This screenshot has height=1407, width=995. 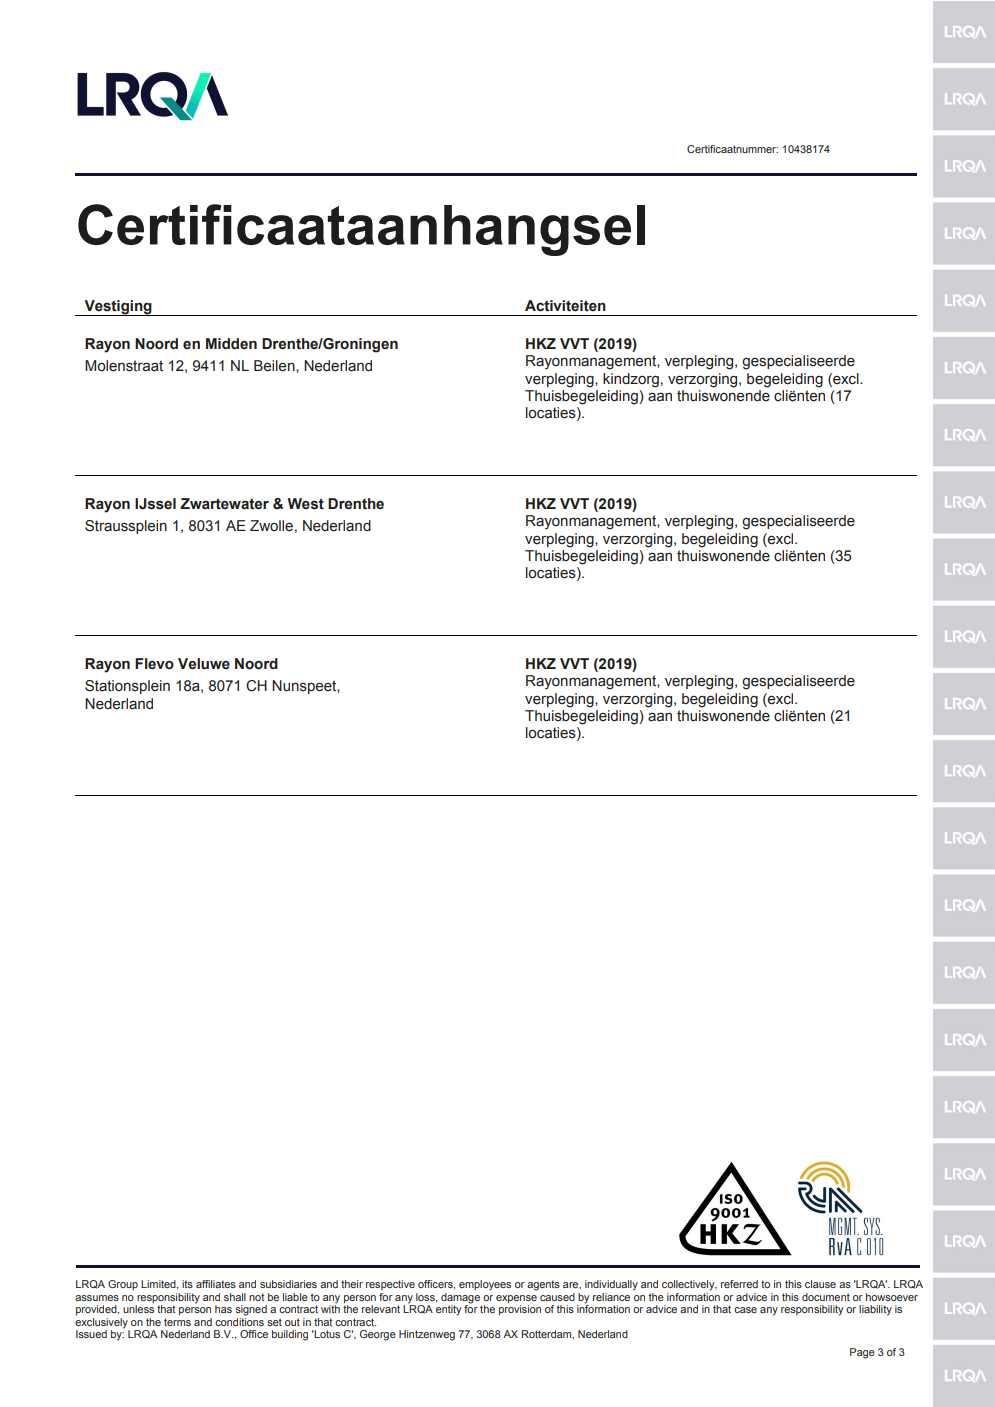 I want to click on West, so click(x=305, y=504).
